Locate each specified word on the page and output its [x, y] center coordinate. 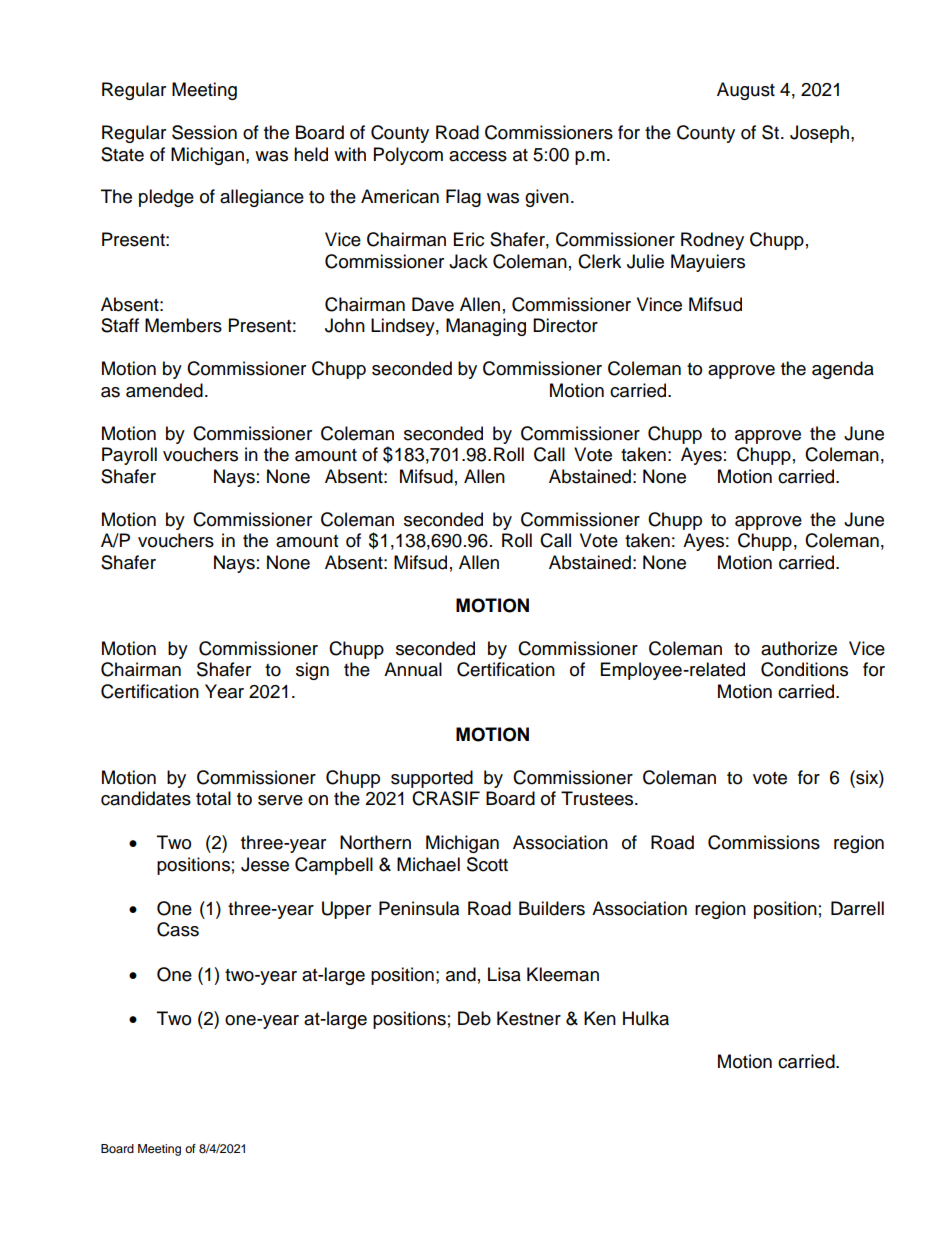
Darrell [857, 908]
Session [204, 132]
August [746, 91]
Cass [178, 929]
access [478, 156]
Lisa [504, 974]
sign [312, 671]
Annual [413, 669]
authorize [799, 648]
